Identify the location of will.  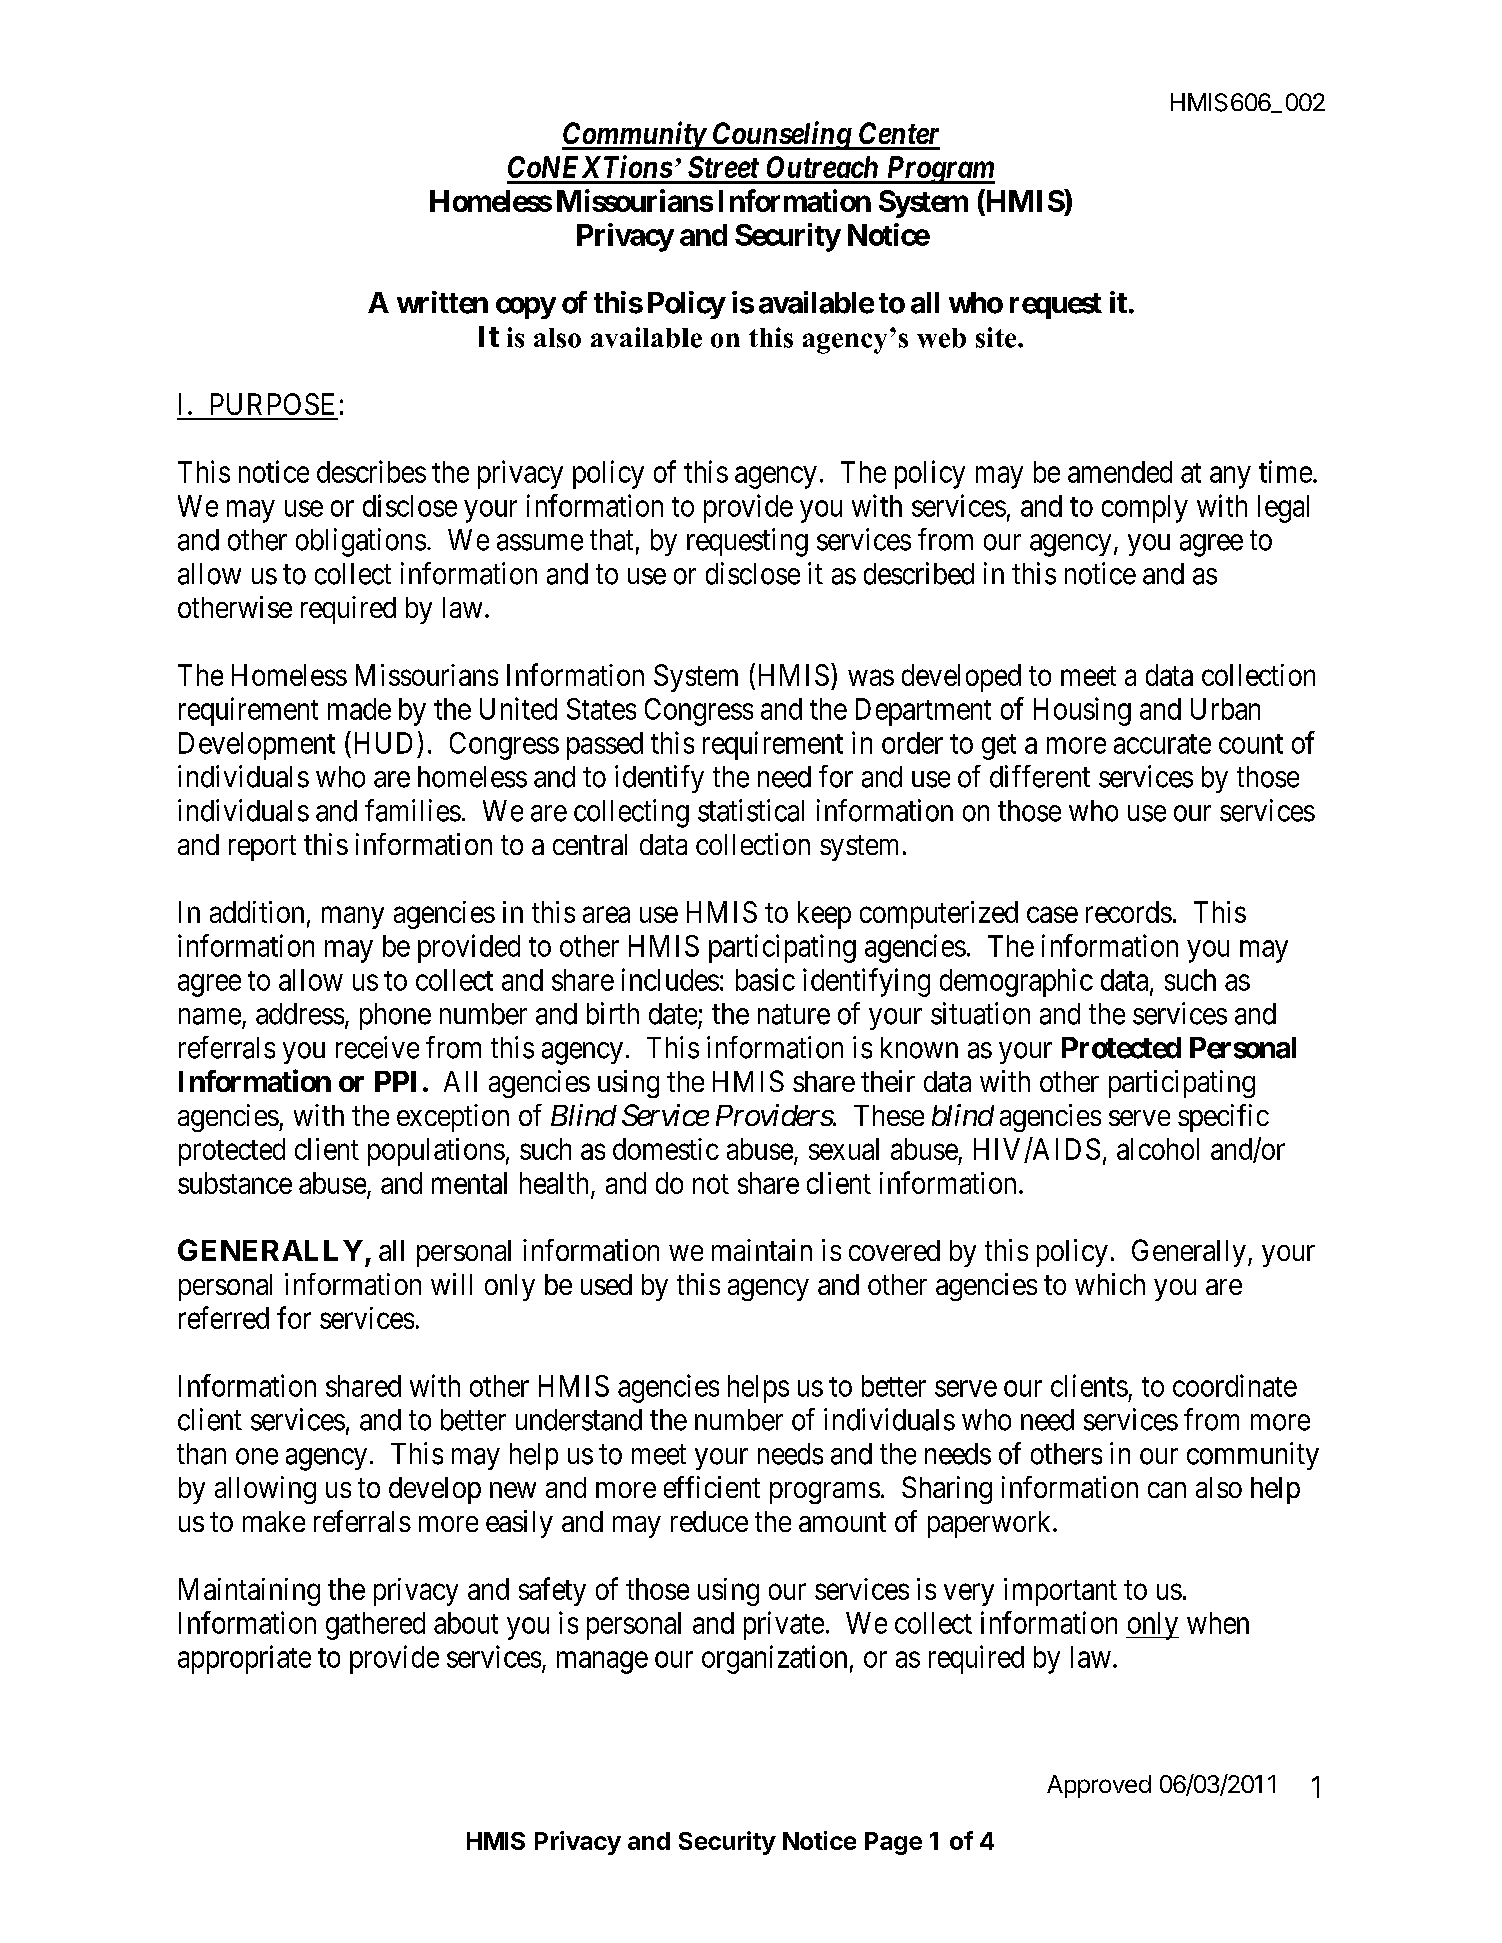
(451, 1284).
